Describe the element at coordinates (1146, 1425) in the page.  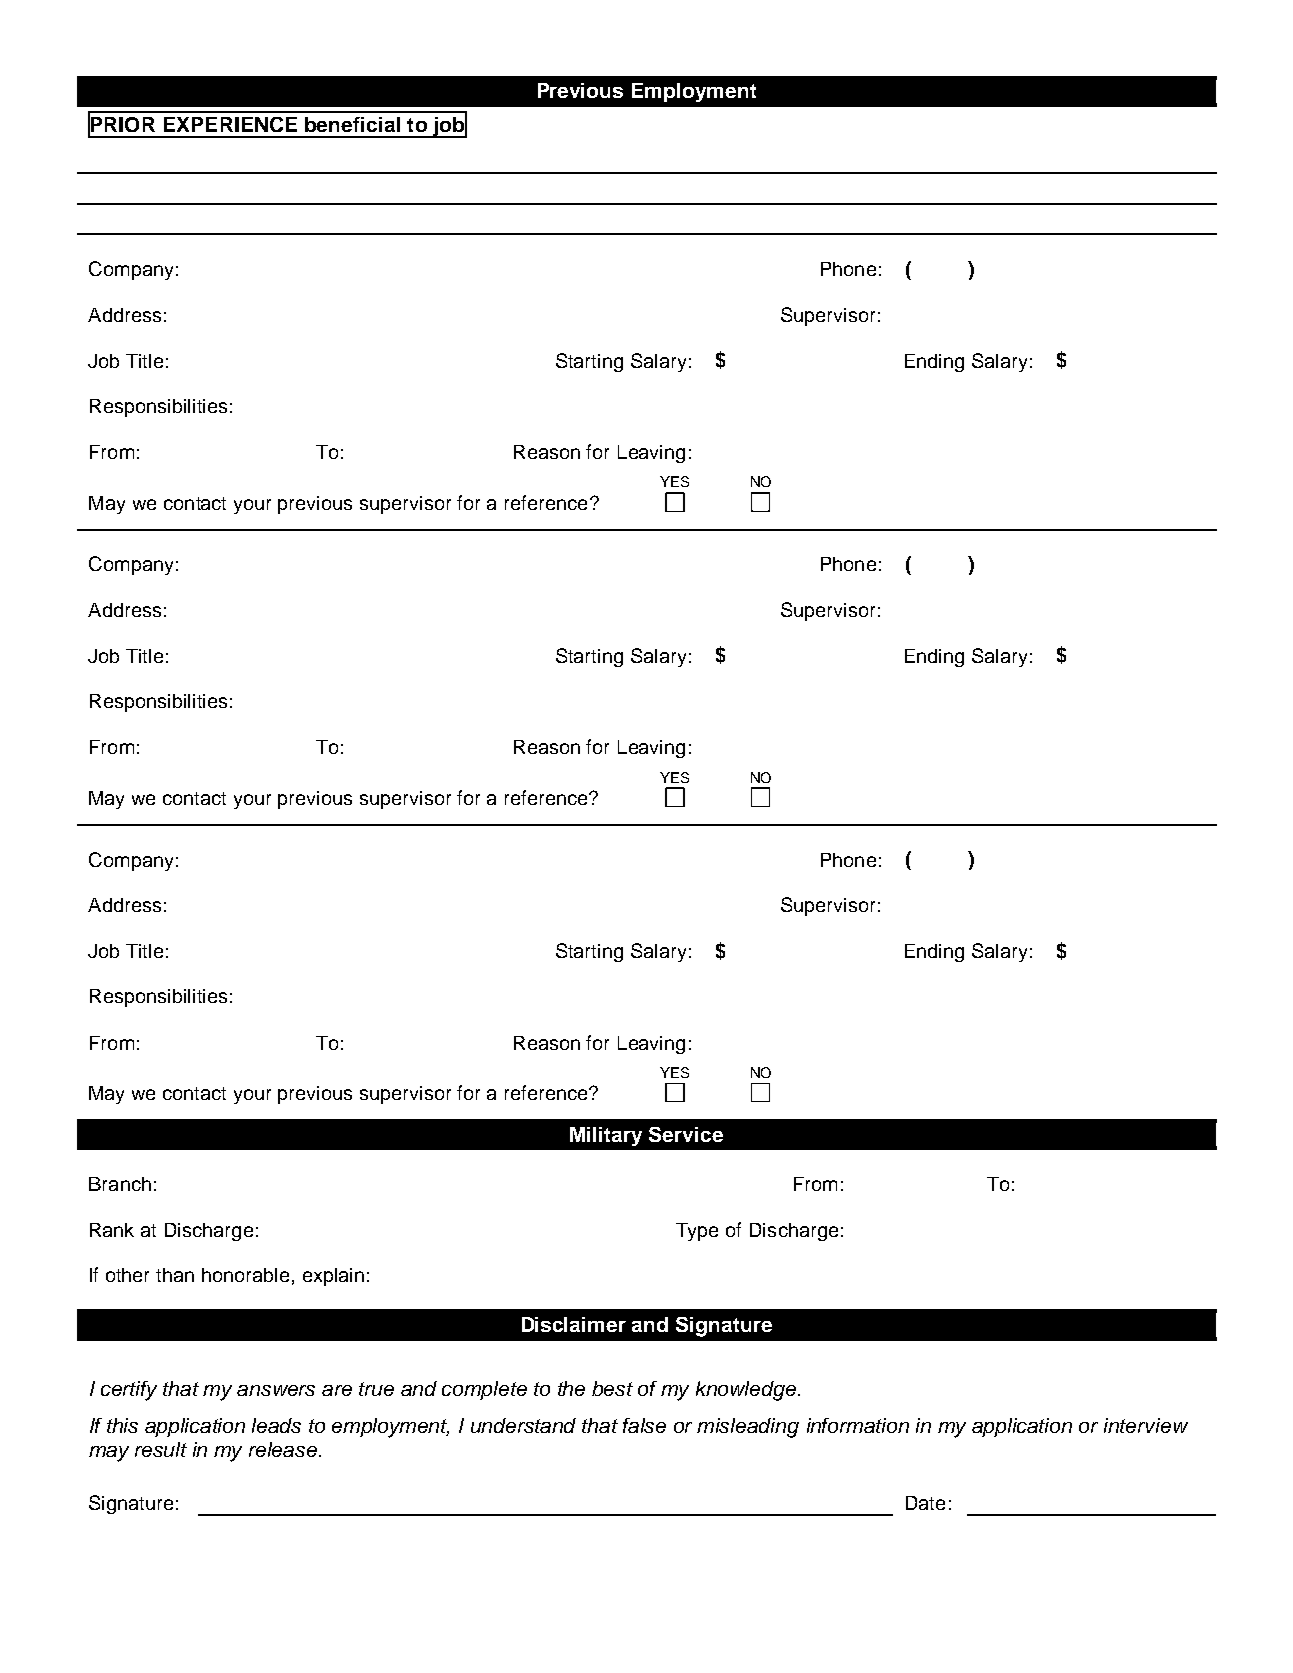
I see `interview` at that location.
